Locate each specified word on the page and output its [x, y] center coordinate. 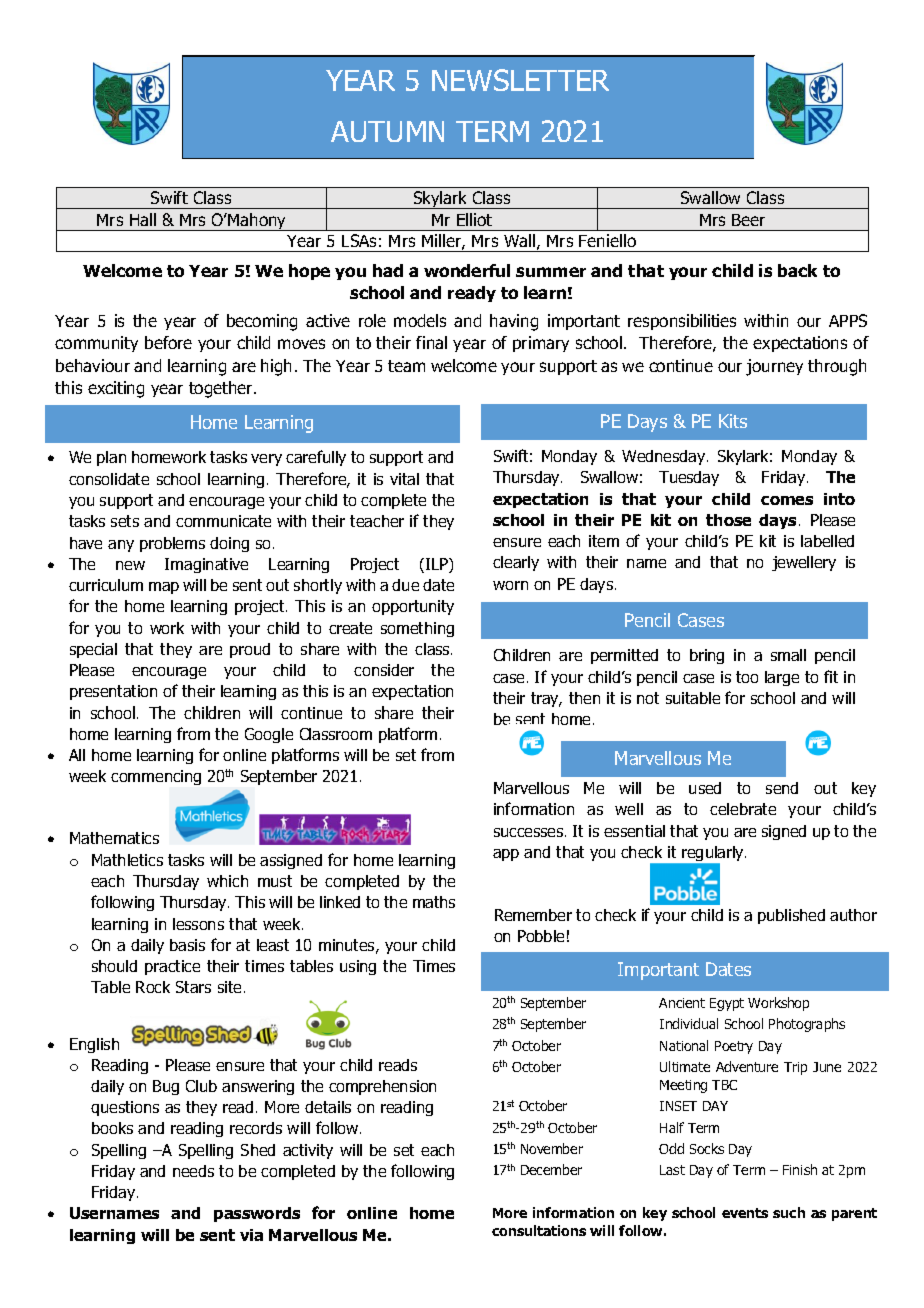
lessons [198, 924]
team [406, 366]
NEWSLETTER [520, 80]
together [222, 389]
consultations [539, 1230]
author [853, 915]
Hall [143, 219]
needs [193, 1171]
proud [250, 650]
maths [434, 902]
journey [774, 367]
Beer [748, 220]
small [788, 655]
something [417, 629]
